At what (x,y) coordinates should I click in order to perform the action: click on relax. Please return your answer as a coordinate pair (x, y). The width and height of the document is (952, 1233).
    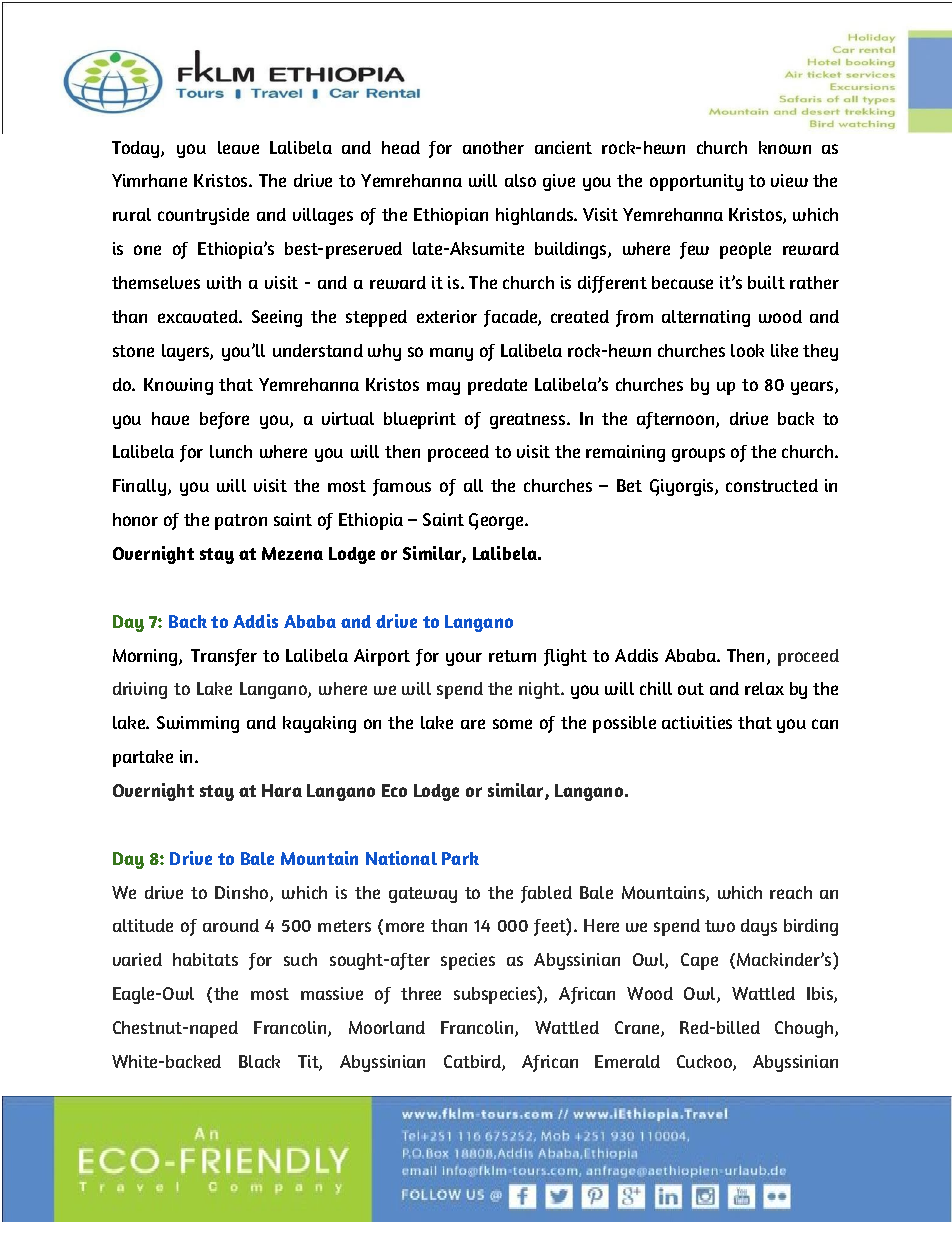
    Looking at the image, I should click on (764, 688).
